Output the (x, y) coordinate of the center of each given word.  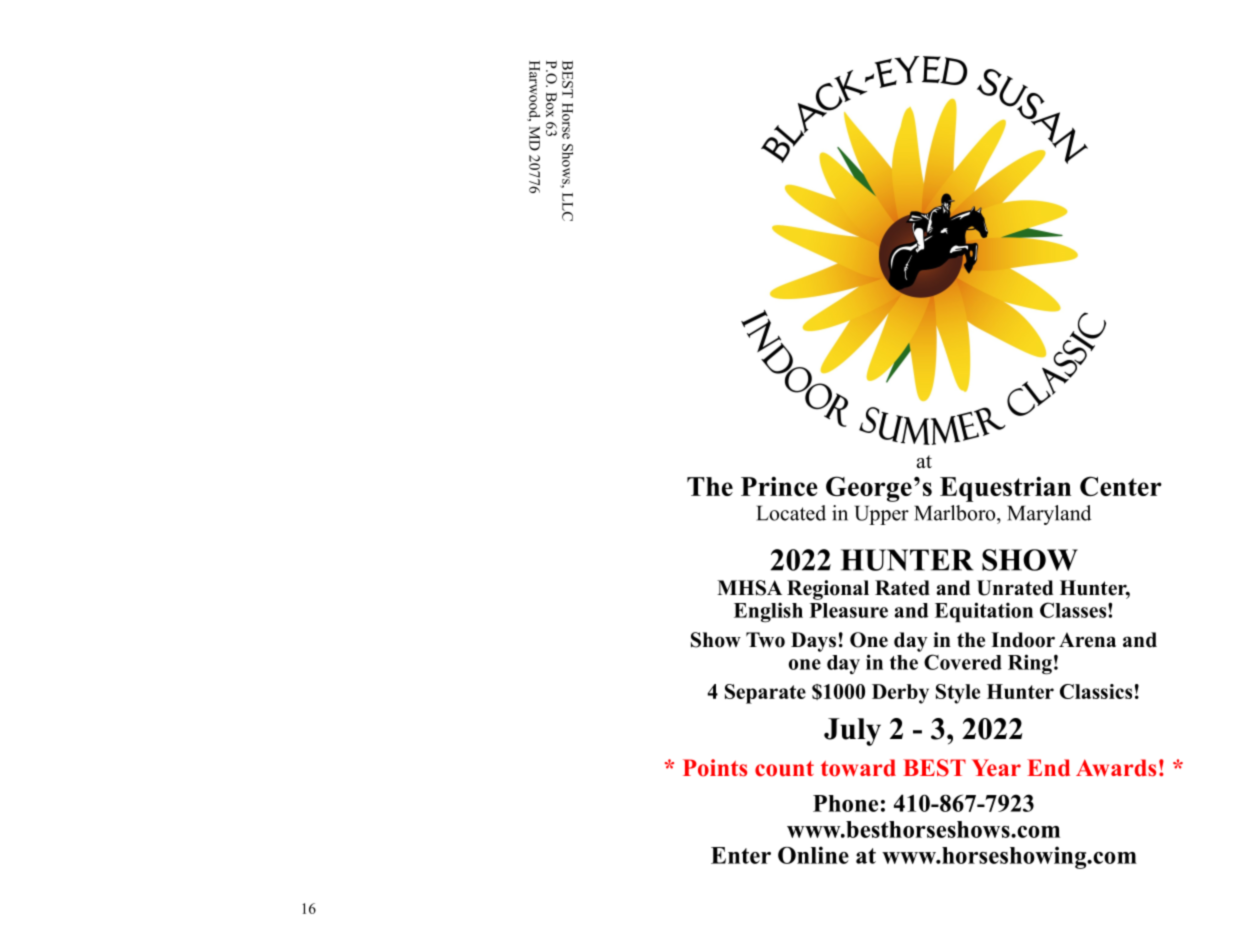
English (768, 612)
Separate (765, 694)
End (1048, 768)
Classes (1074, 610)
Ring (1030, 664)
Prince (779, 486)
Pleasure (849, 610)
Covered (963, 662)
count (784, 769)
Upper (881, 515)
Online (813, 855)
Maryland (1049, 515)
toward (858, 768)
